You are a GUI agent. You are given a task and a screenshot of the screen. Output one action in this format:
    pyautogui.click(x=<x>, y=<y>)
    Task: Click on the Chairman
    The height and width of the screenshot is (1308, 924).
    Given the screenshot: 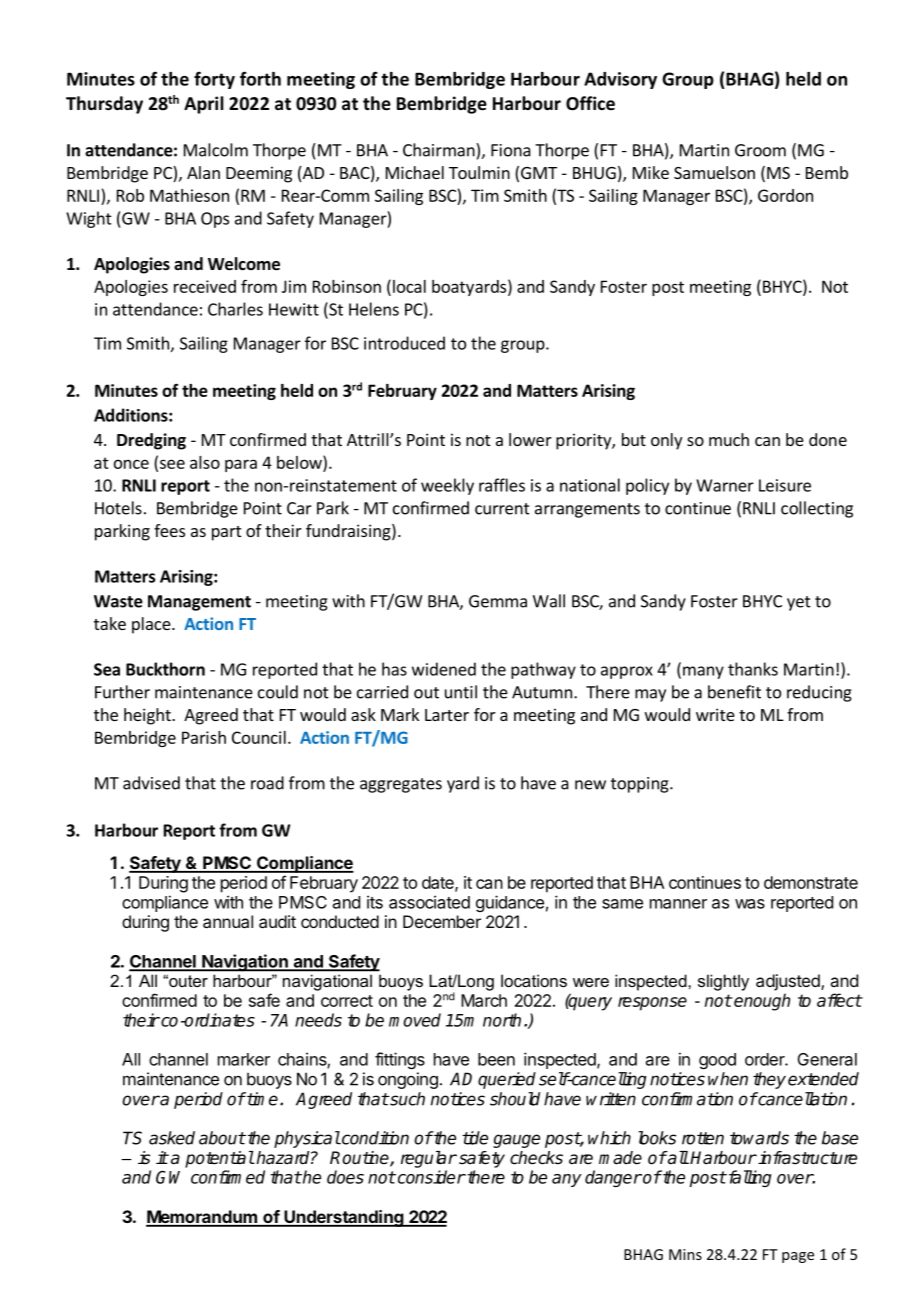 What is the action you would take?
    pyautogui.click(x=440, y=150)
